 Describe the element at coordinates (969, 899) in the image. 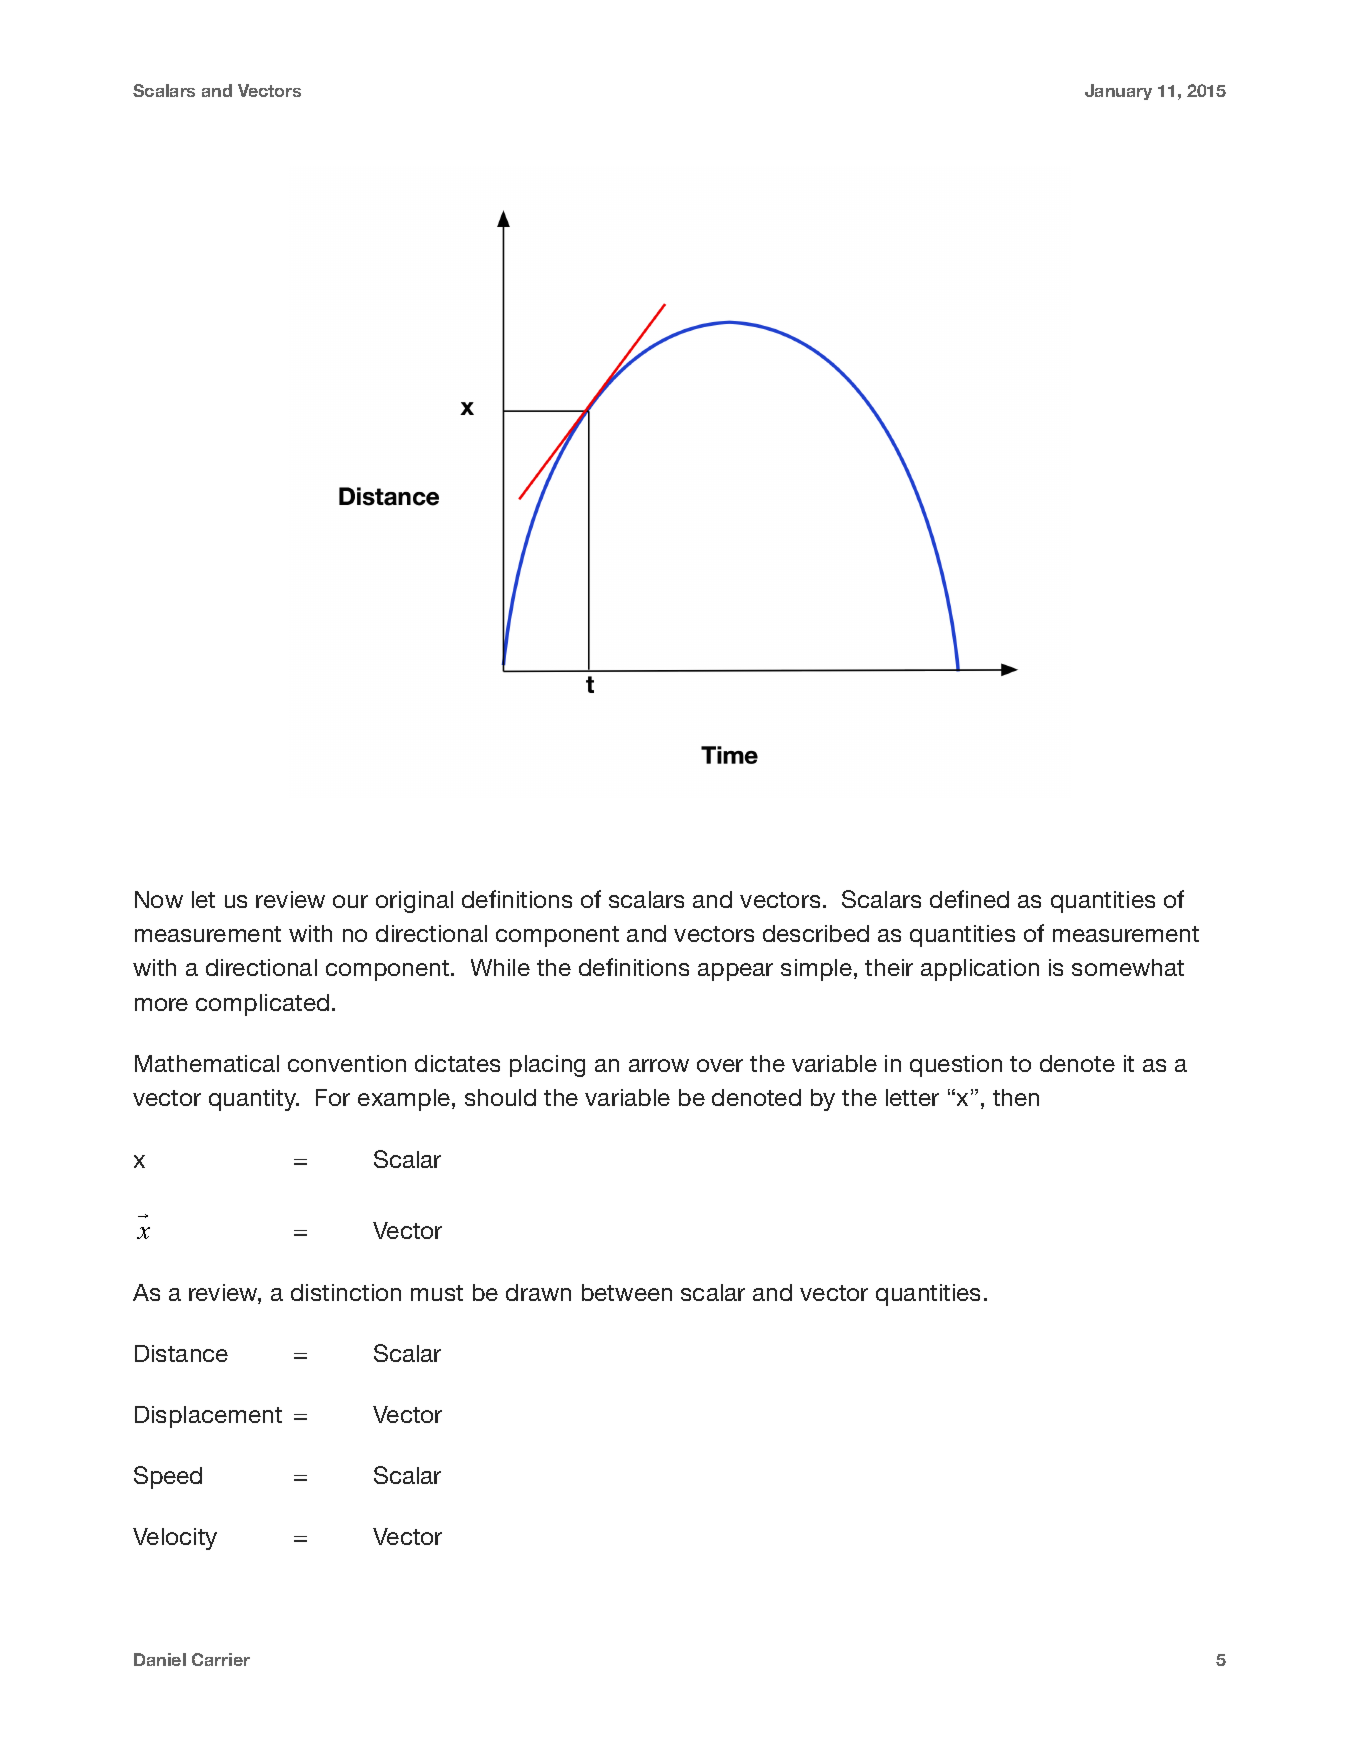

I see `defined` at that location.
